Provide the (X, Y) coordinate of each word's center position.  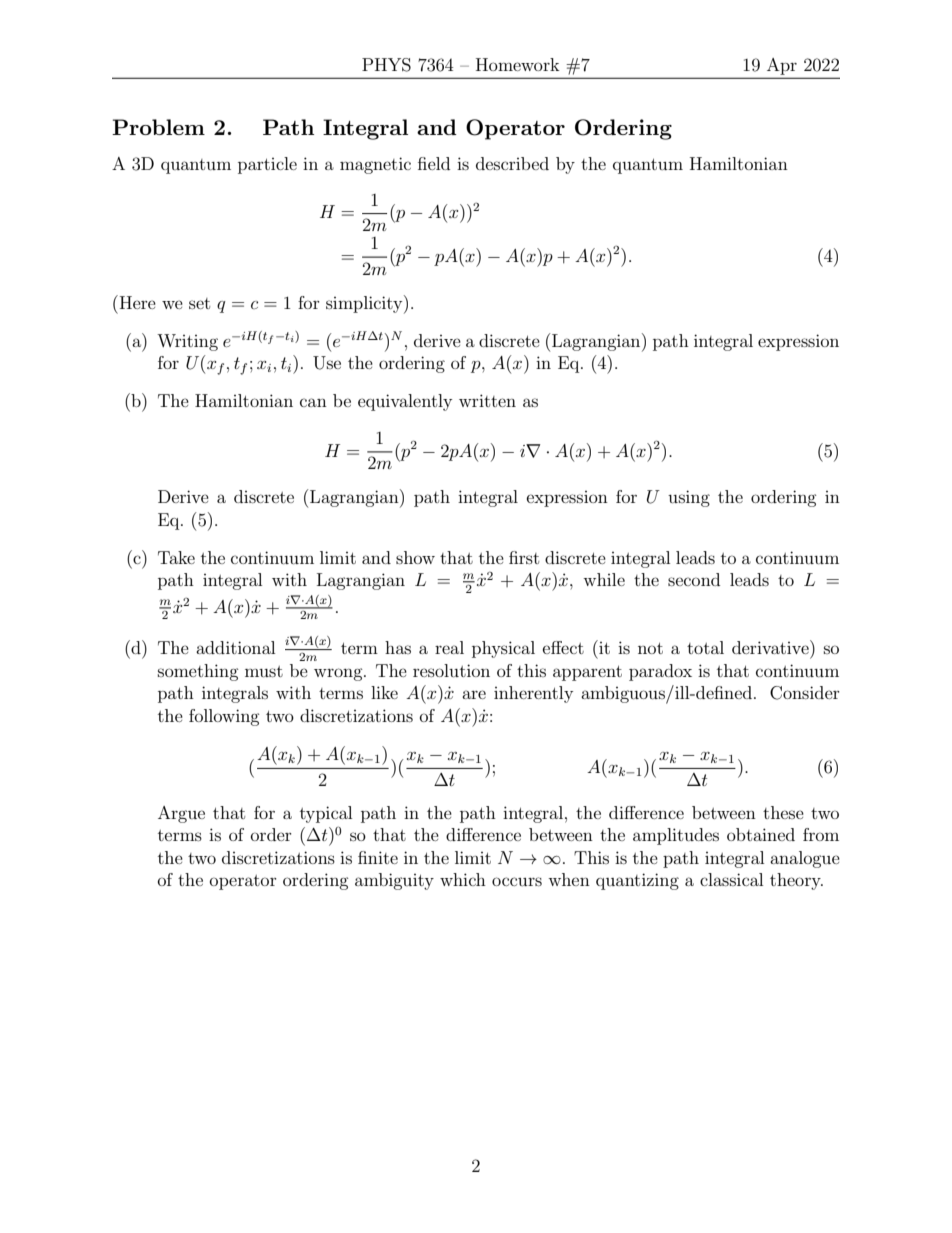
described (512, 163)
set (199, 303)
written (487, 400)
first (524, 557)
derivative (771, 647)
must (264, 671)
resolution (451, 670)
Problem (158, 127)
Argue (181, 814)
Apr (782, 66)
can (313, 402)
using (689, 498)
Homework (518, 64)
